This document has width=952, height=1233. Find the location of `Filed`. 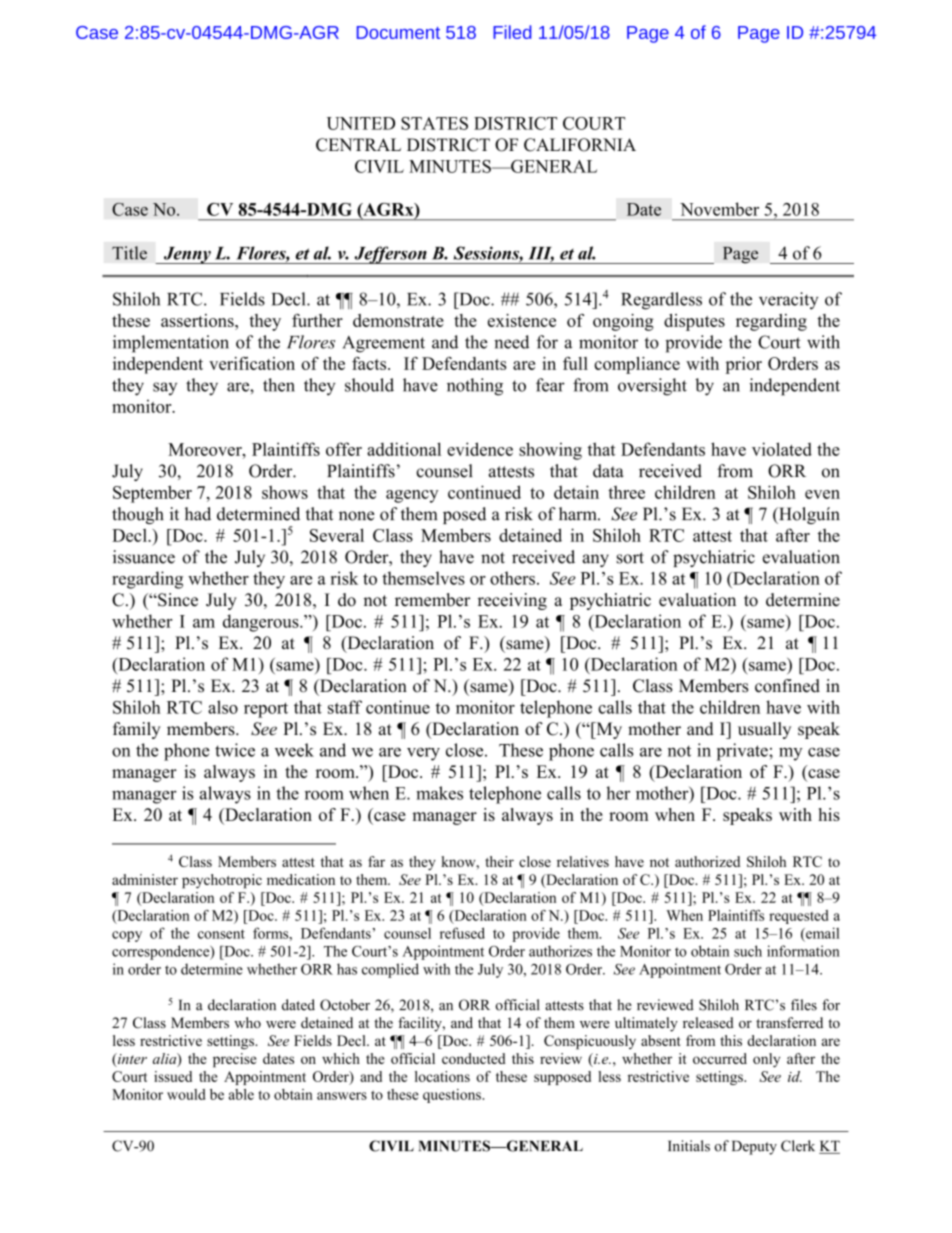

Filed is located at coordinates (512, 32).
